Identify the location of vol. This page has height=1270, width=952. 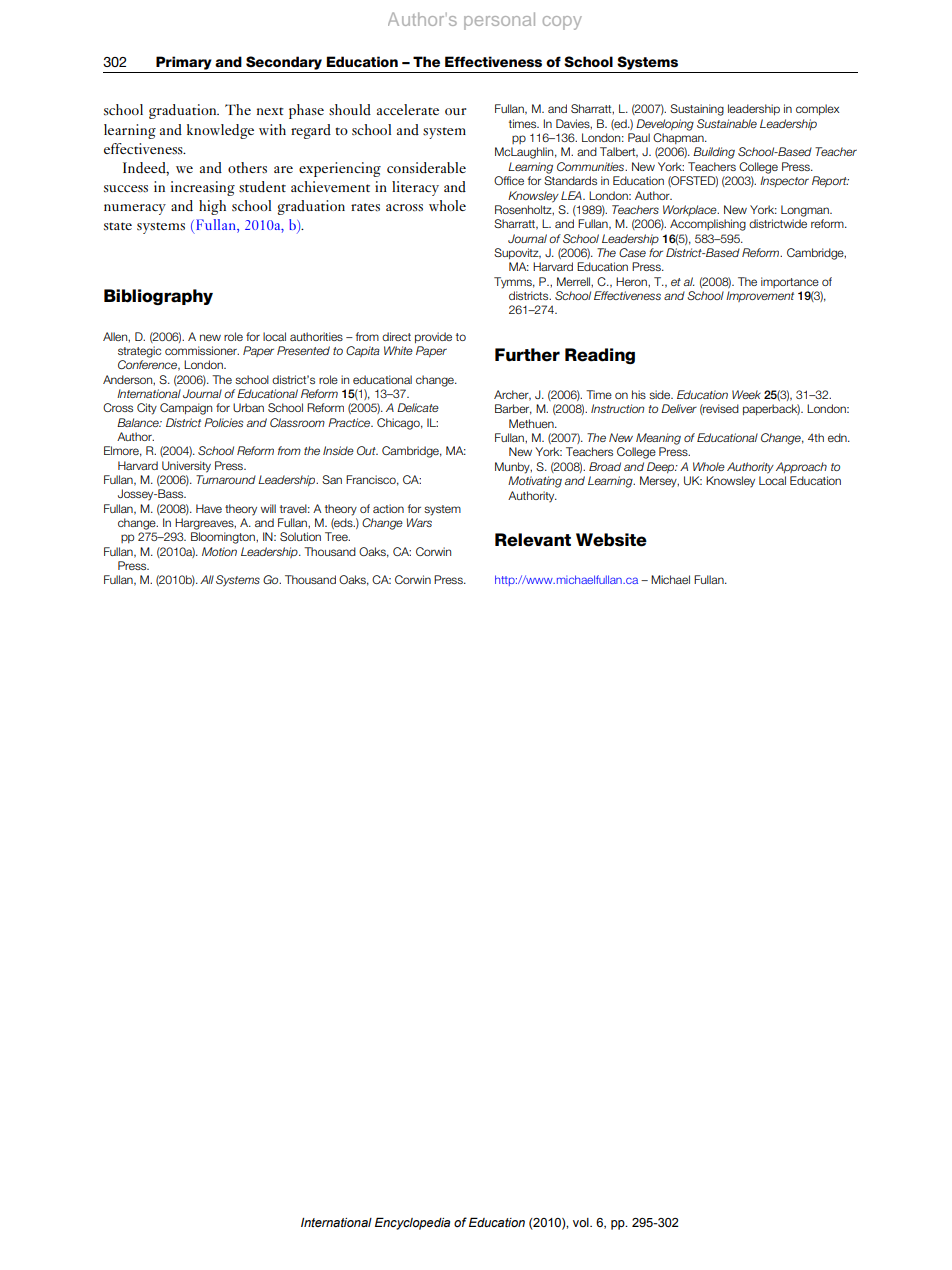
(582, 1222).
